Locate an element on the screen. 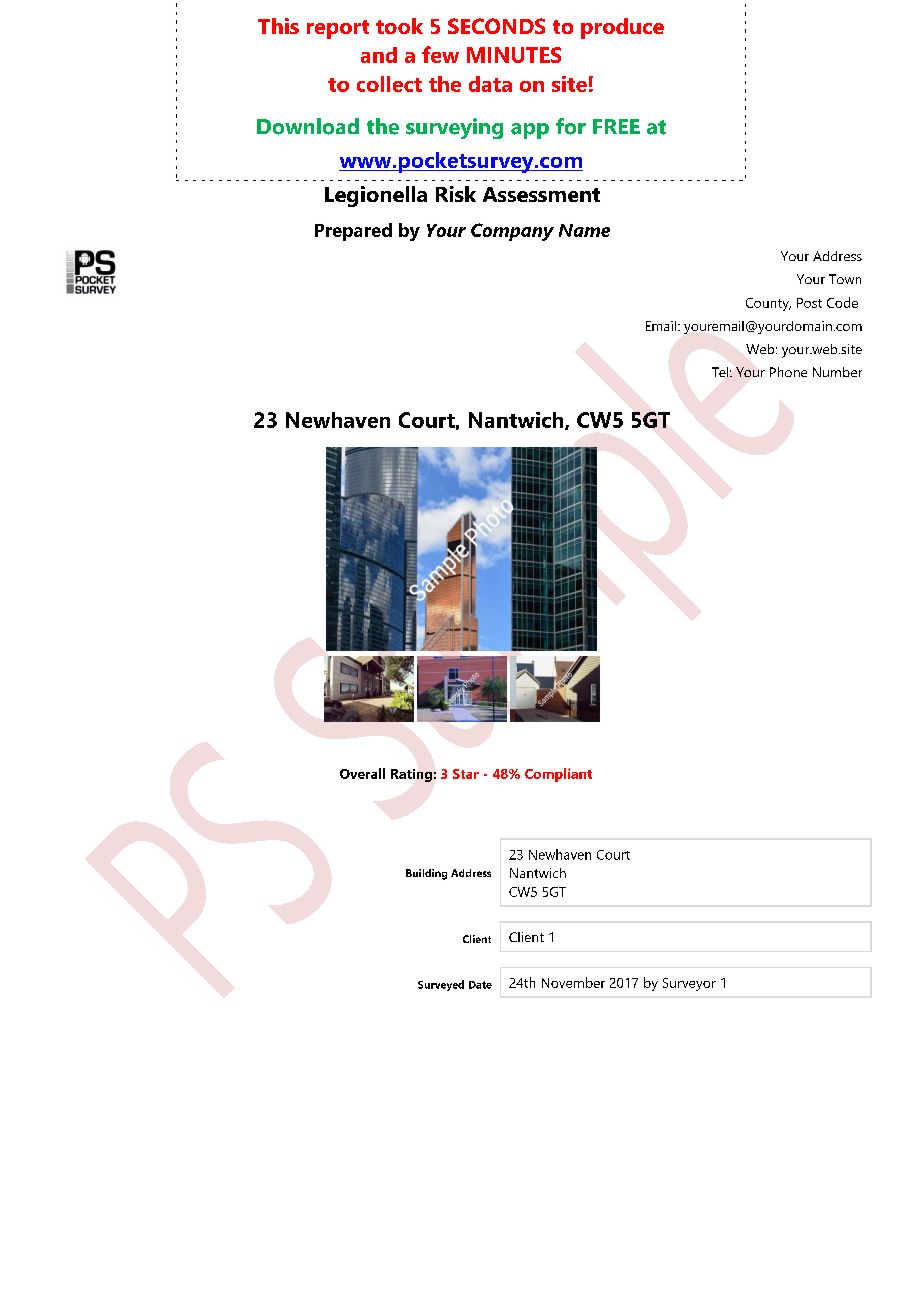  Number is located at coordinates (837, 372).
